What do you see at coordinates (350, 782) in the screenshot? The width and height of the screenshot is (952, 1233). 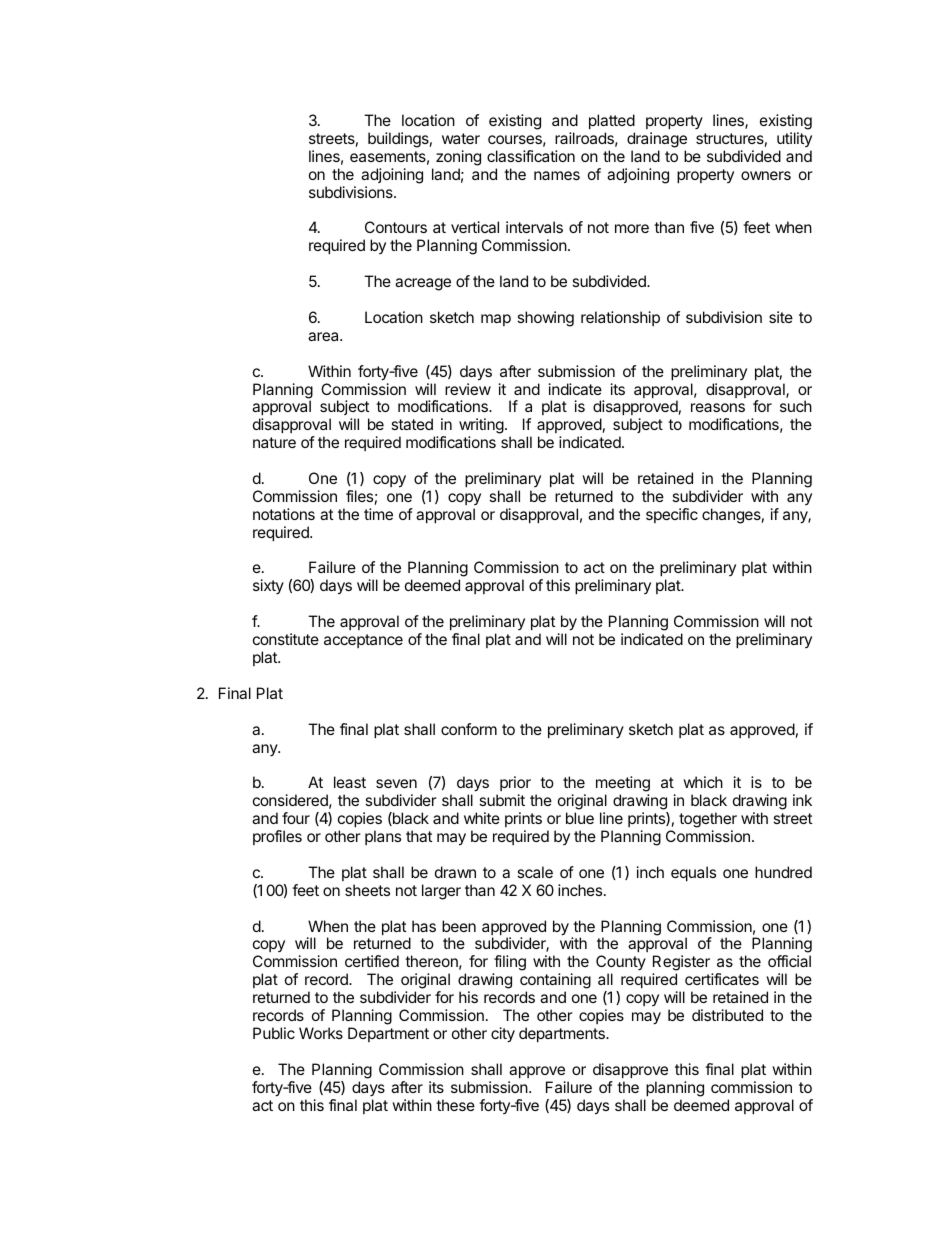 I see `least` at bounding box center [350, 782].
